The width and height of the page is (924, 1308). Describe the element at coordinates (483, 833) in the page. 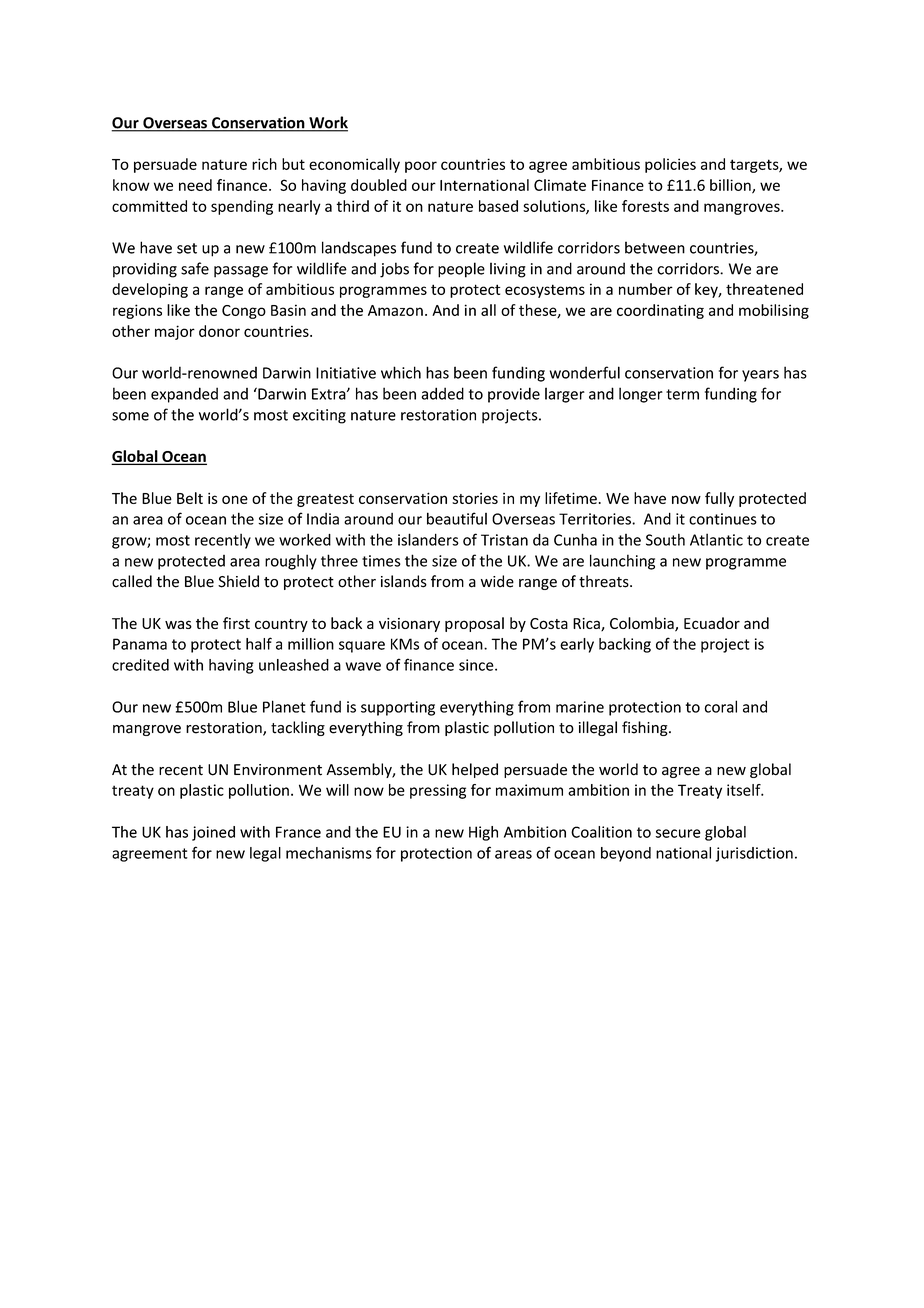

I see `High` at that location.
